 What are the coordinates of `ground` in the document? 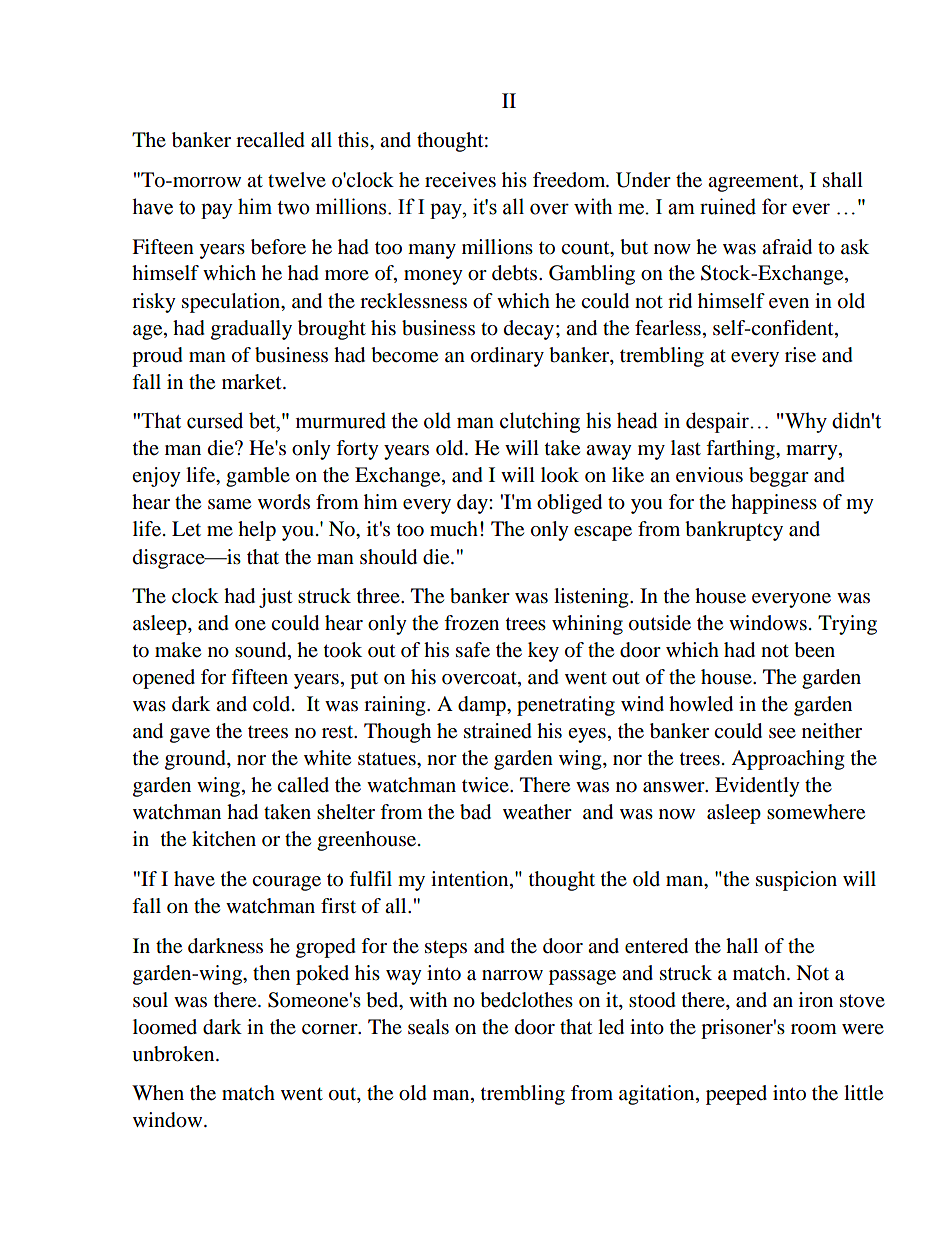 It's located at (196, 760).
